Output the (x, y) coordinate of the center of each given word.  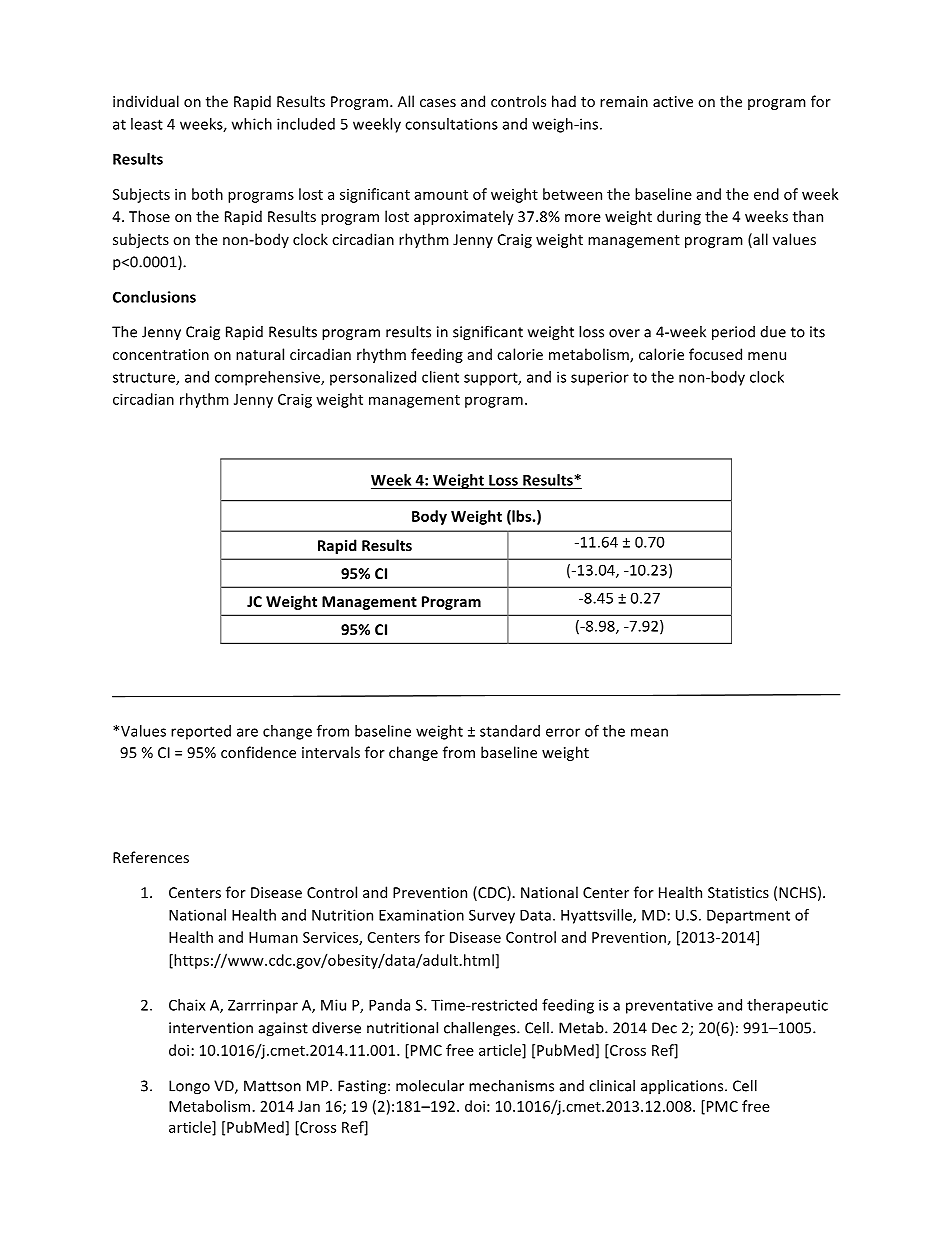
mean (649, 732)
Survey (492, 916)
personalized (373, 378)
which (252, 124)
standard (510, 731)
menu (767, 356)
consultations (451, 124)
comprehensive (268, 378)
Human (273, 937)
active (673, 101)
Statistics (738, 892)
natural (260, 354)
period (733, 333)
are (247, 732)
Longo (189, 1087)
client (440, 377)
